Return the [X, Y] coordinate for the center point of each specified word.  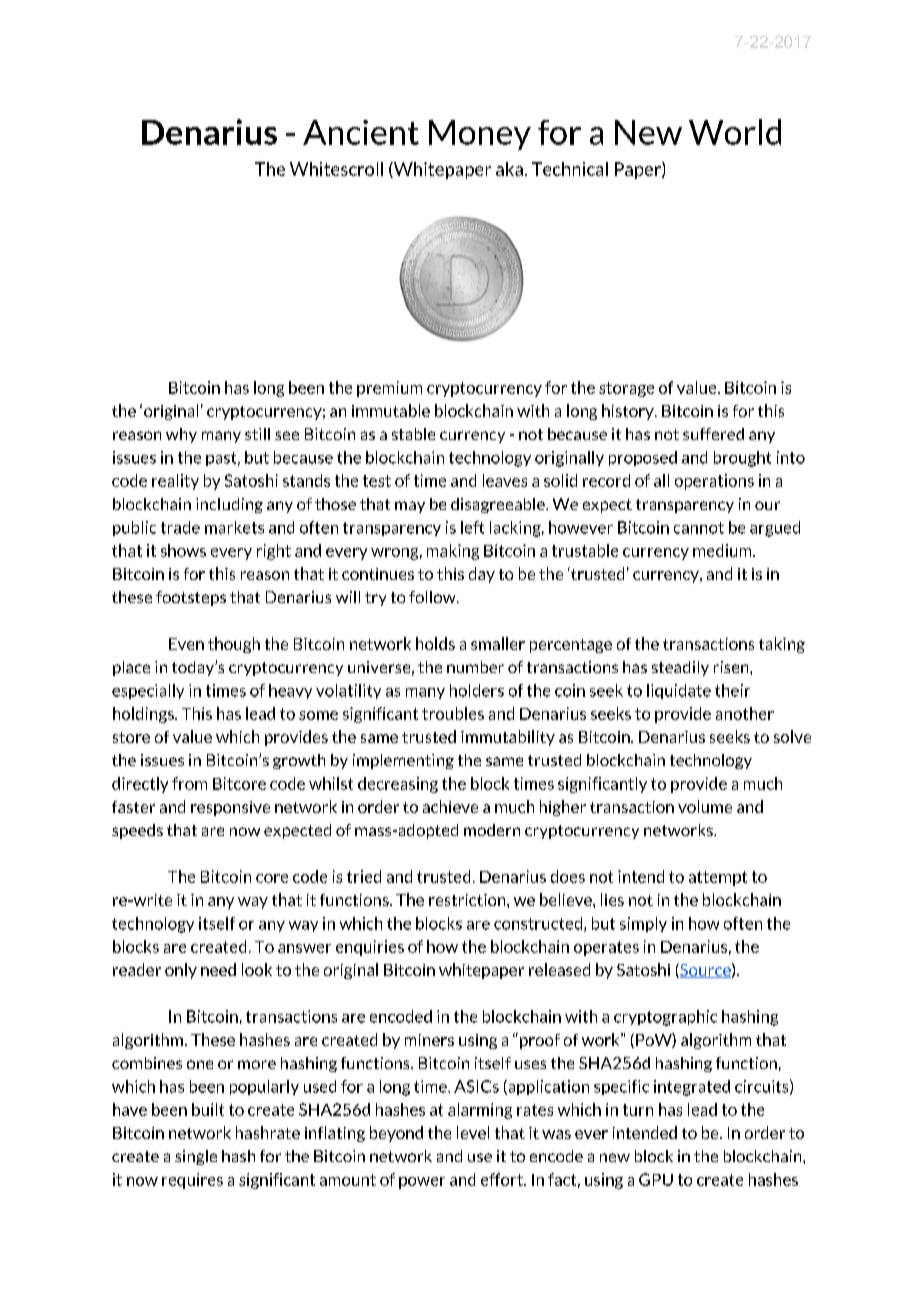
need [218, 969]
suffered [713, 434]
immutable [391, 410]
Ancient [361, 132]
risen [732, 667]
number [475, 667]
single [196, 1157]
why [181, 435]
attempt [718, 878]
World [735, 132]
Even [186, 644]
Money [480, 135]
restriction [468, 900]
